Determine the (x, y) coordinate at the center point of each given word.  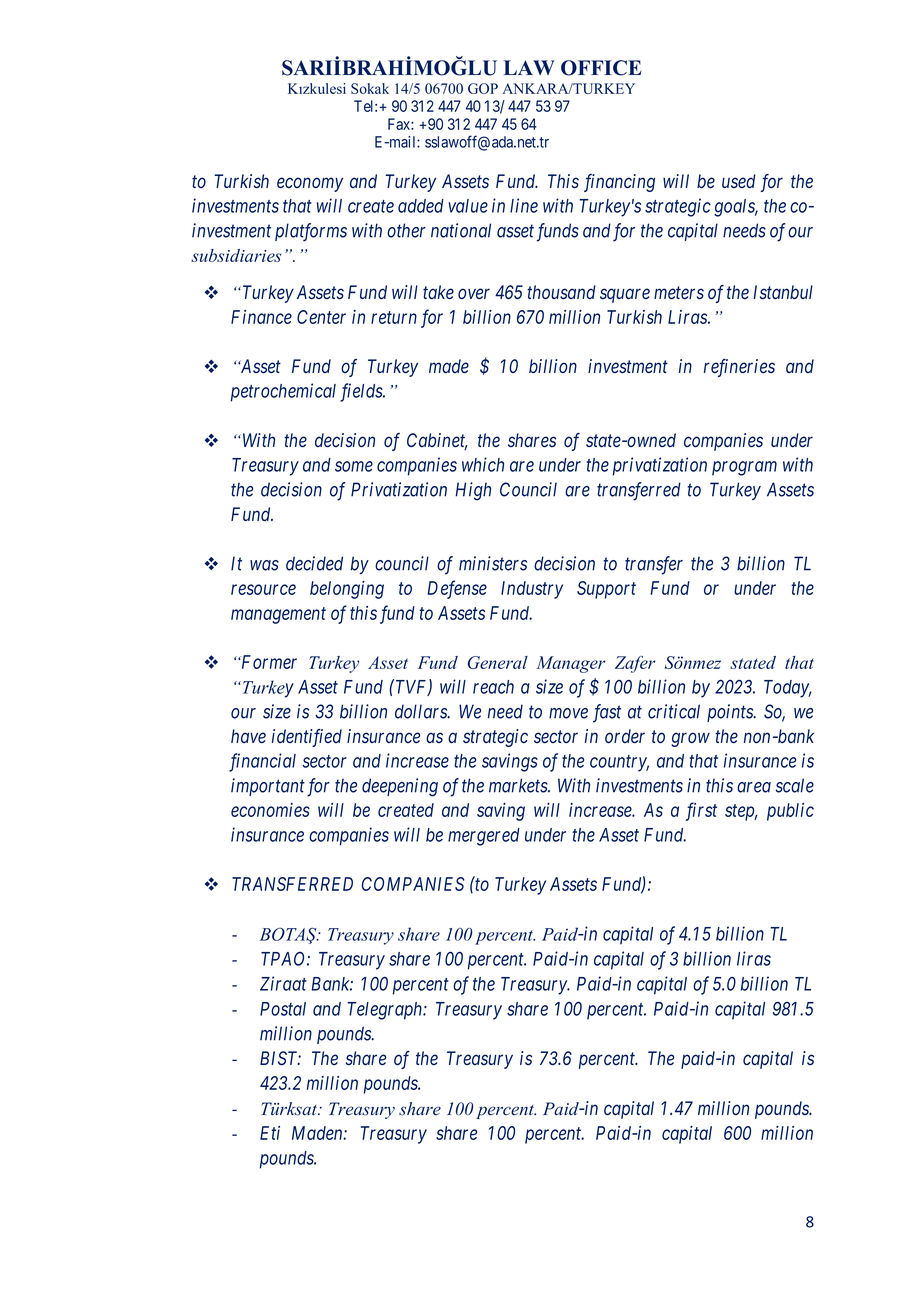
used (739, 181)
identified (307, 738)
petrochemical (283, 392)
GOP (483, 88)
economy (310, 184)
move (568, 713)
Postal (283, 1009)
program (744, 468)
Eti (270, 1133)
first (701, 811)
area (754, 787)
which (483, 464)
